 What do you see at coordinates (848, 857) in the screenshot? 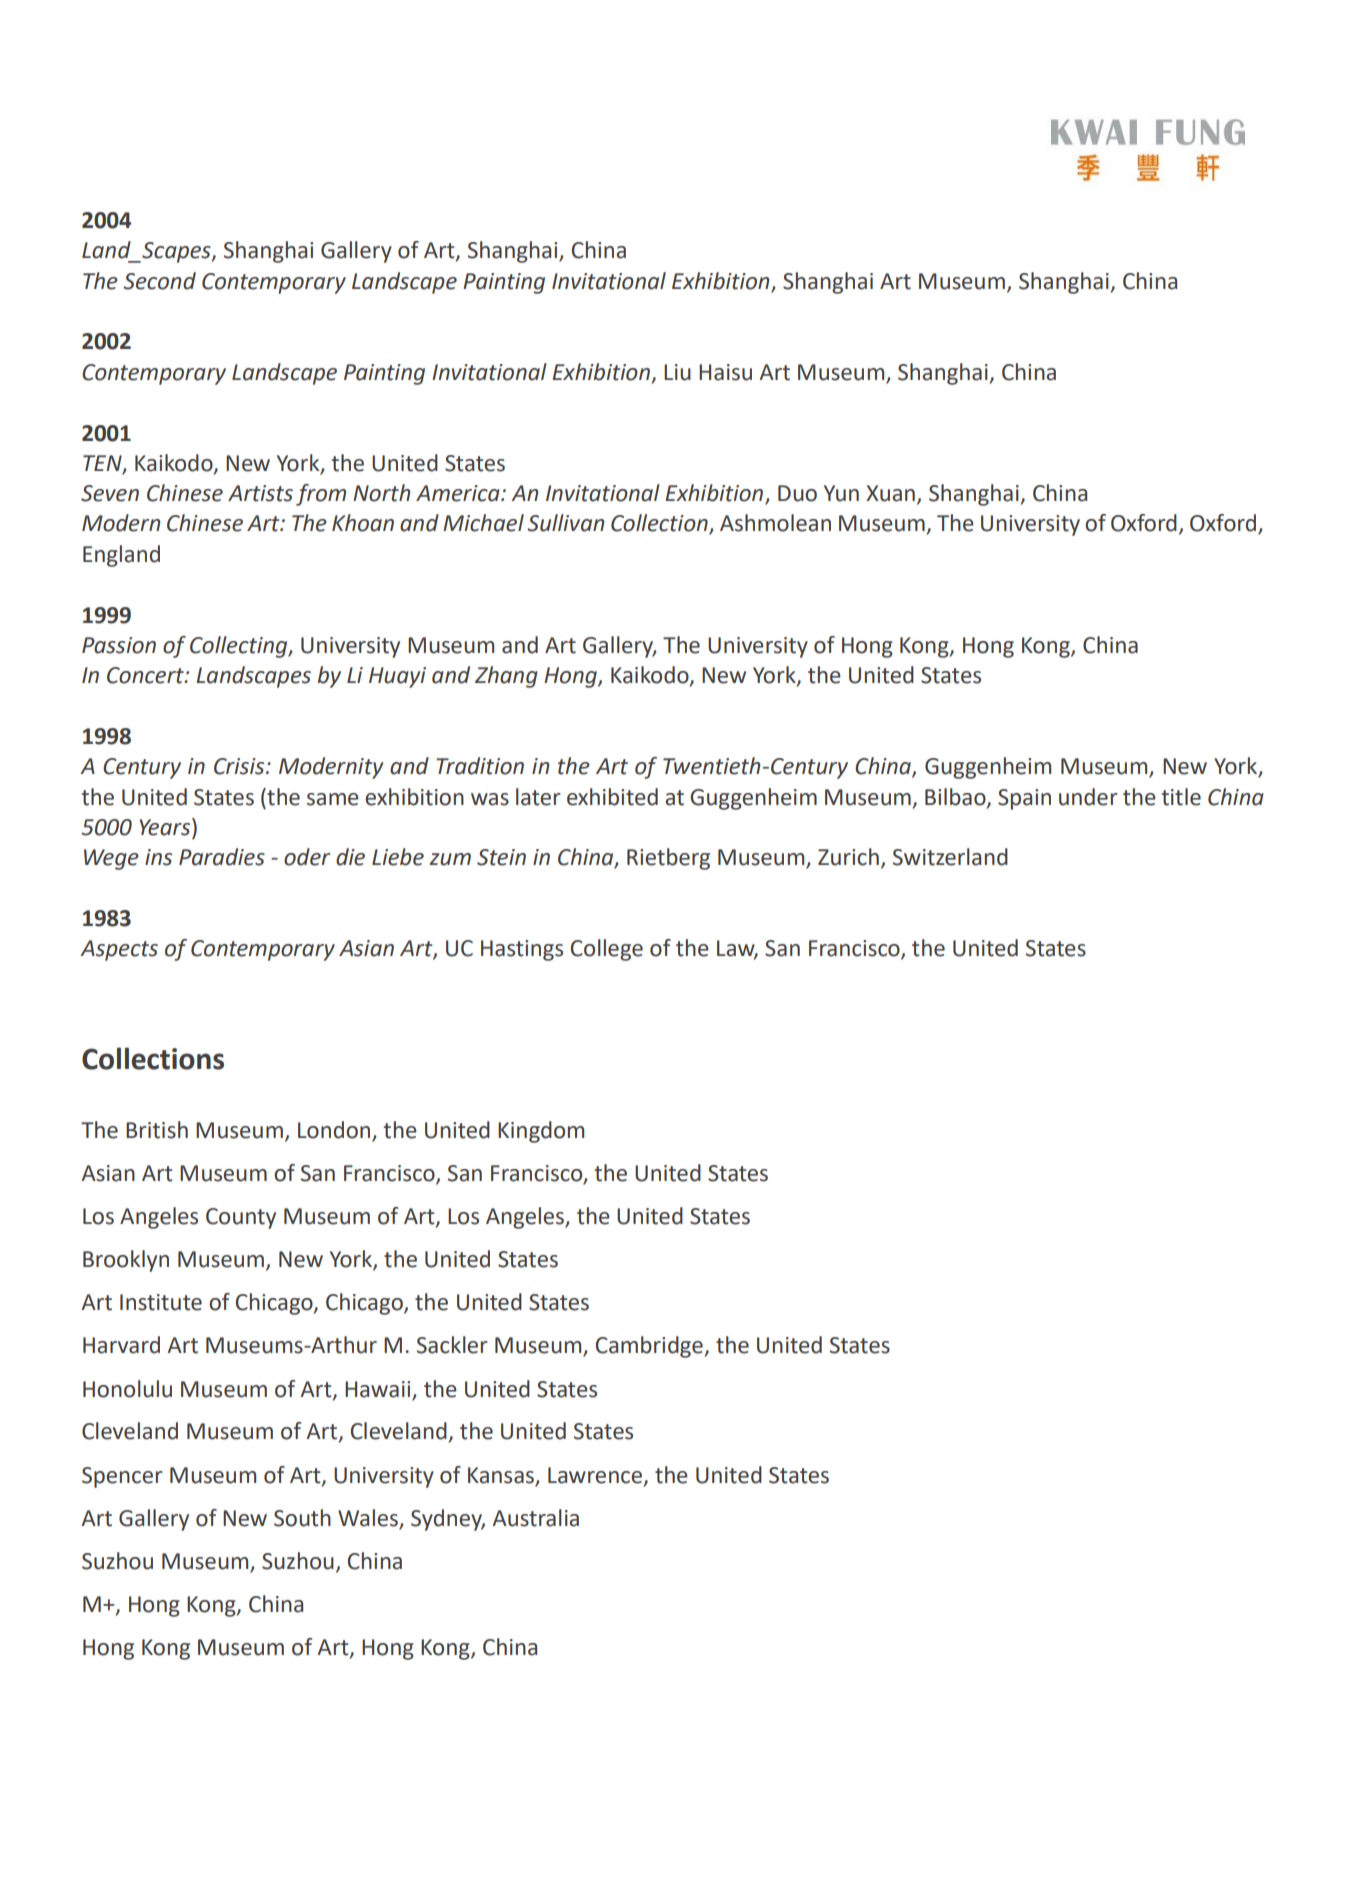
I see `Zurich` at bounding box center [848, 857].
